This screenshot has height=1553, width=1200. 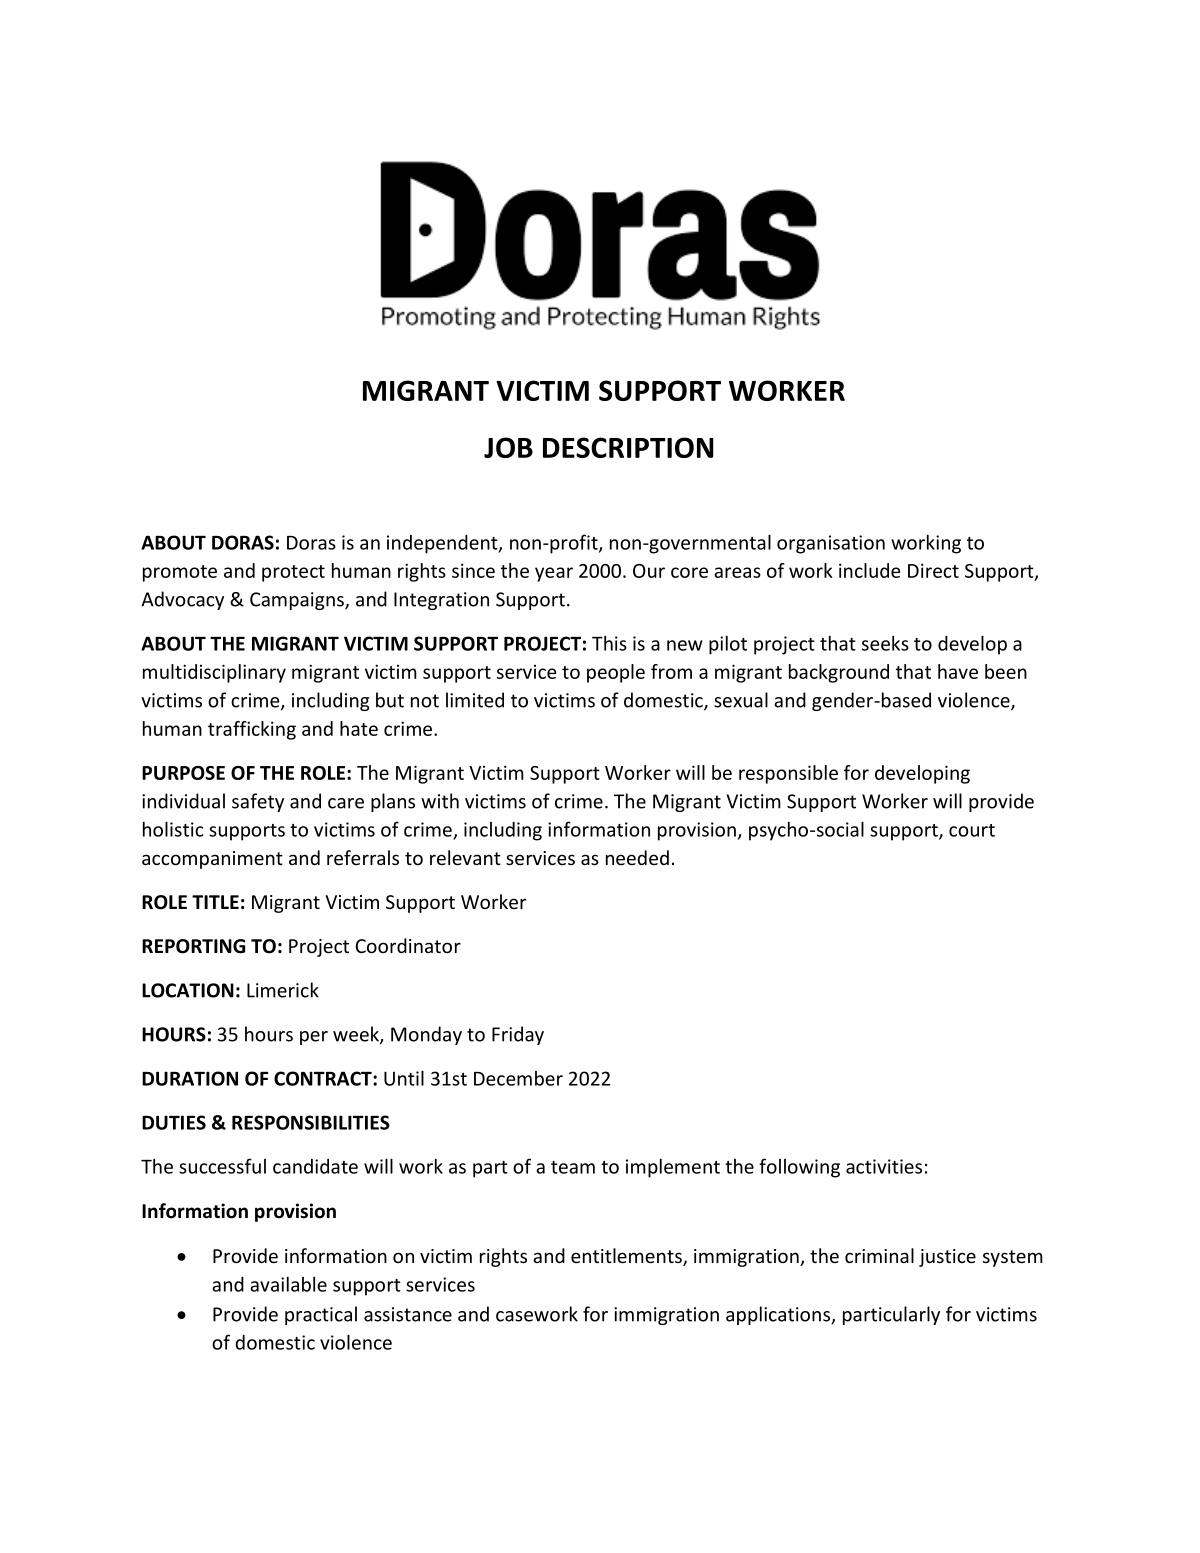 I want to click on available, so click(x=288, y=1284).
